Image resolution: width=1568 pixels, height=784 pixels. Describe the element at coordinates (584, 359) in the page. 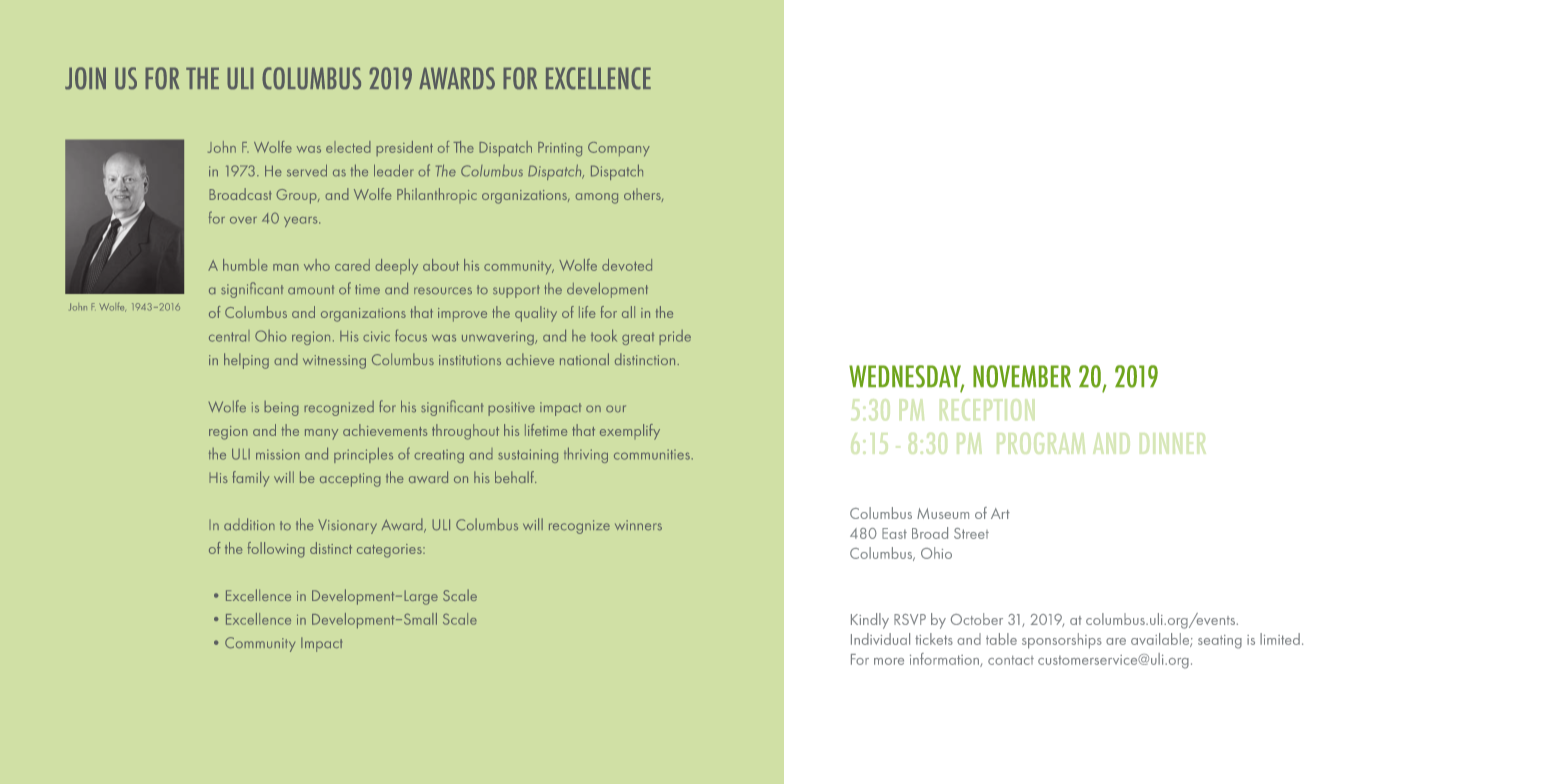

I see `national` at that location.
